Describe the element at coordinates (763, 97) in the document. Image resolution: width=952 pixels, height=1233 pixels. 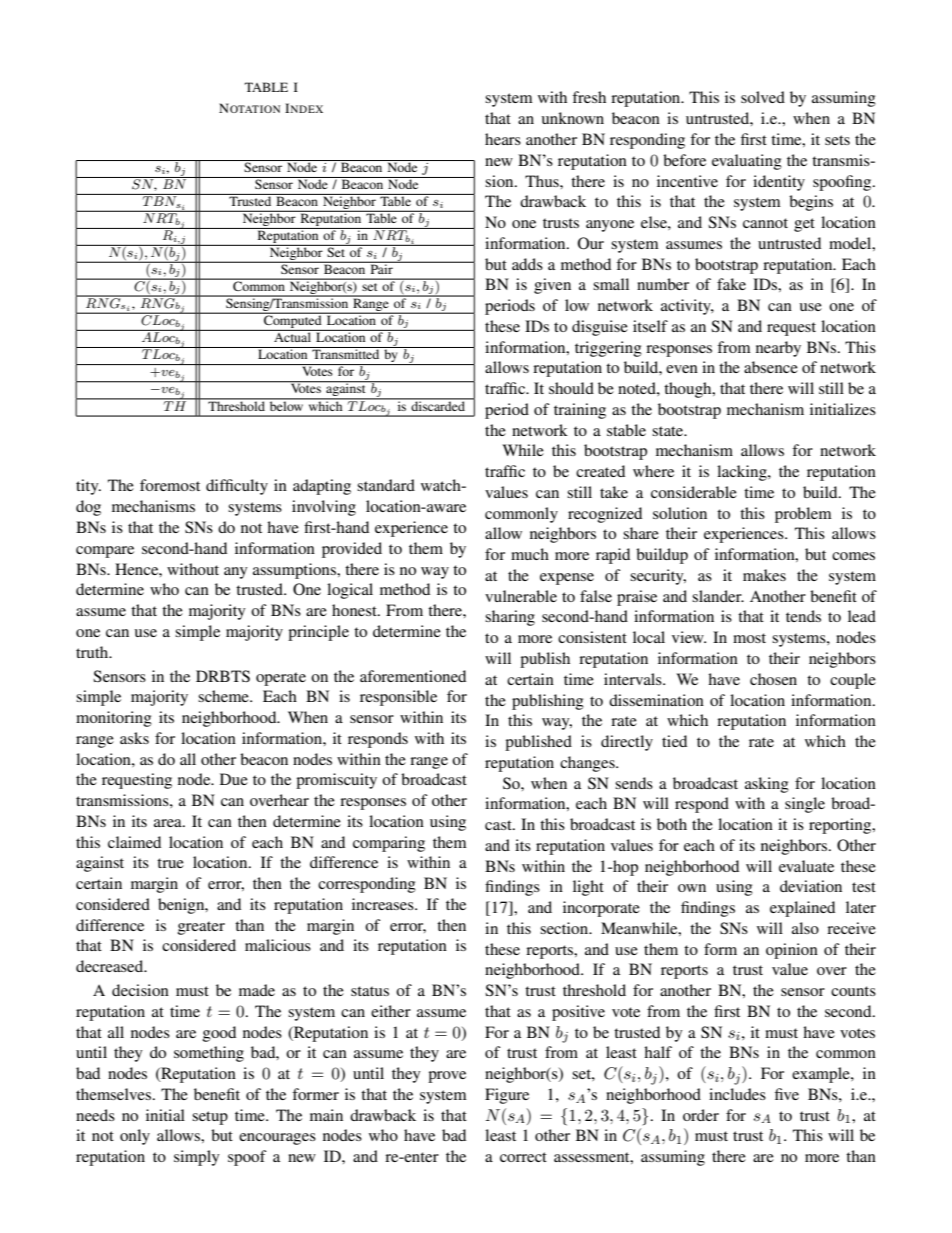
I see `solved` at that location.
